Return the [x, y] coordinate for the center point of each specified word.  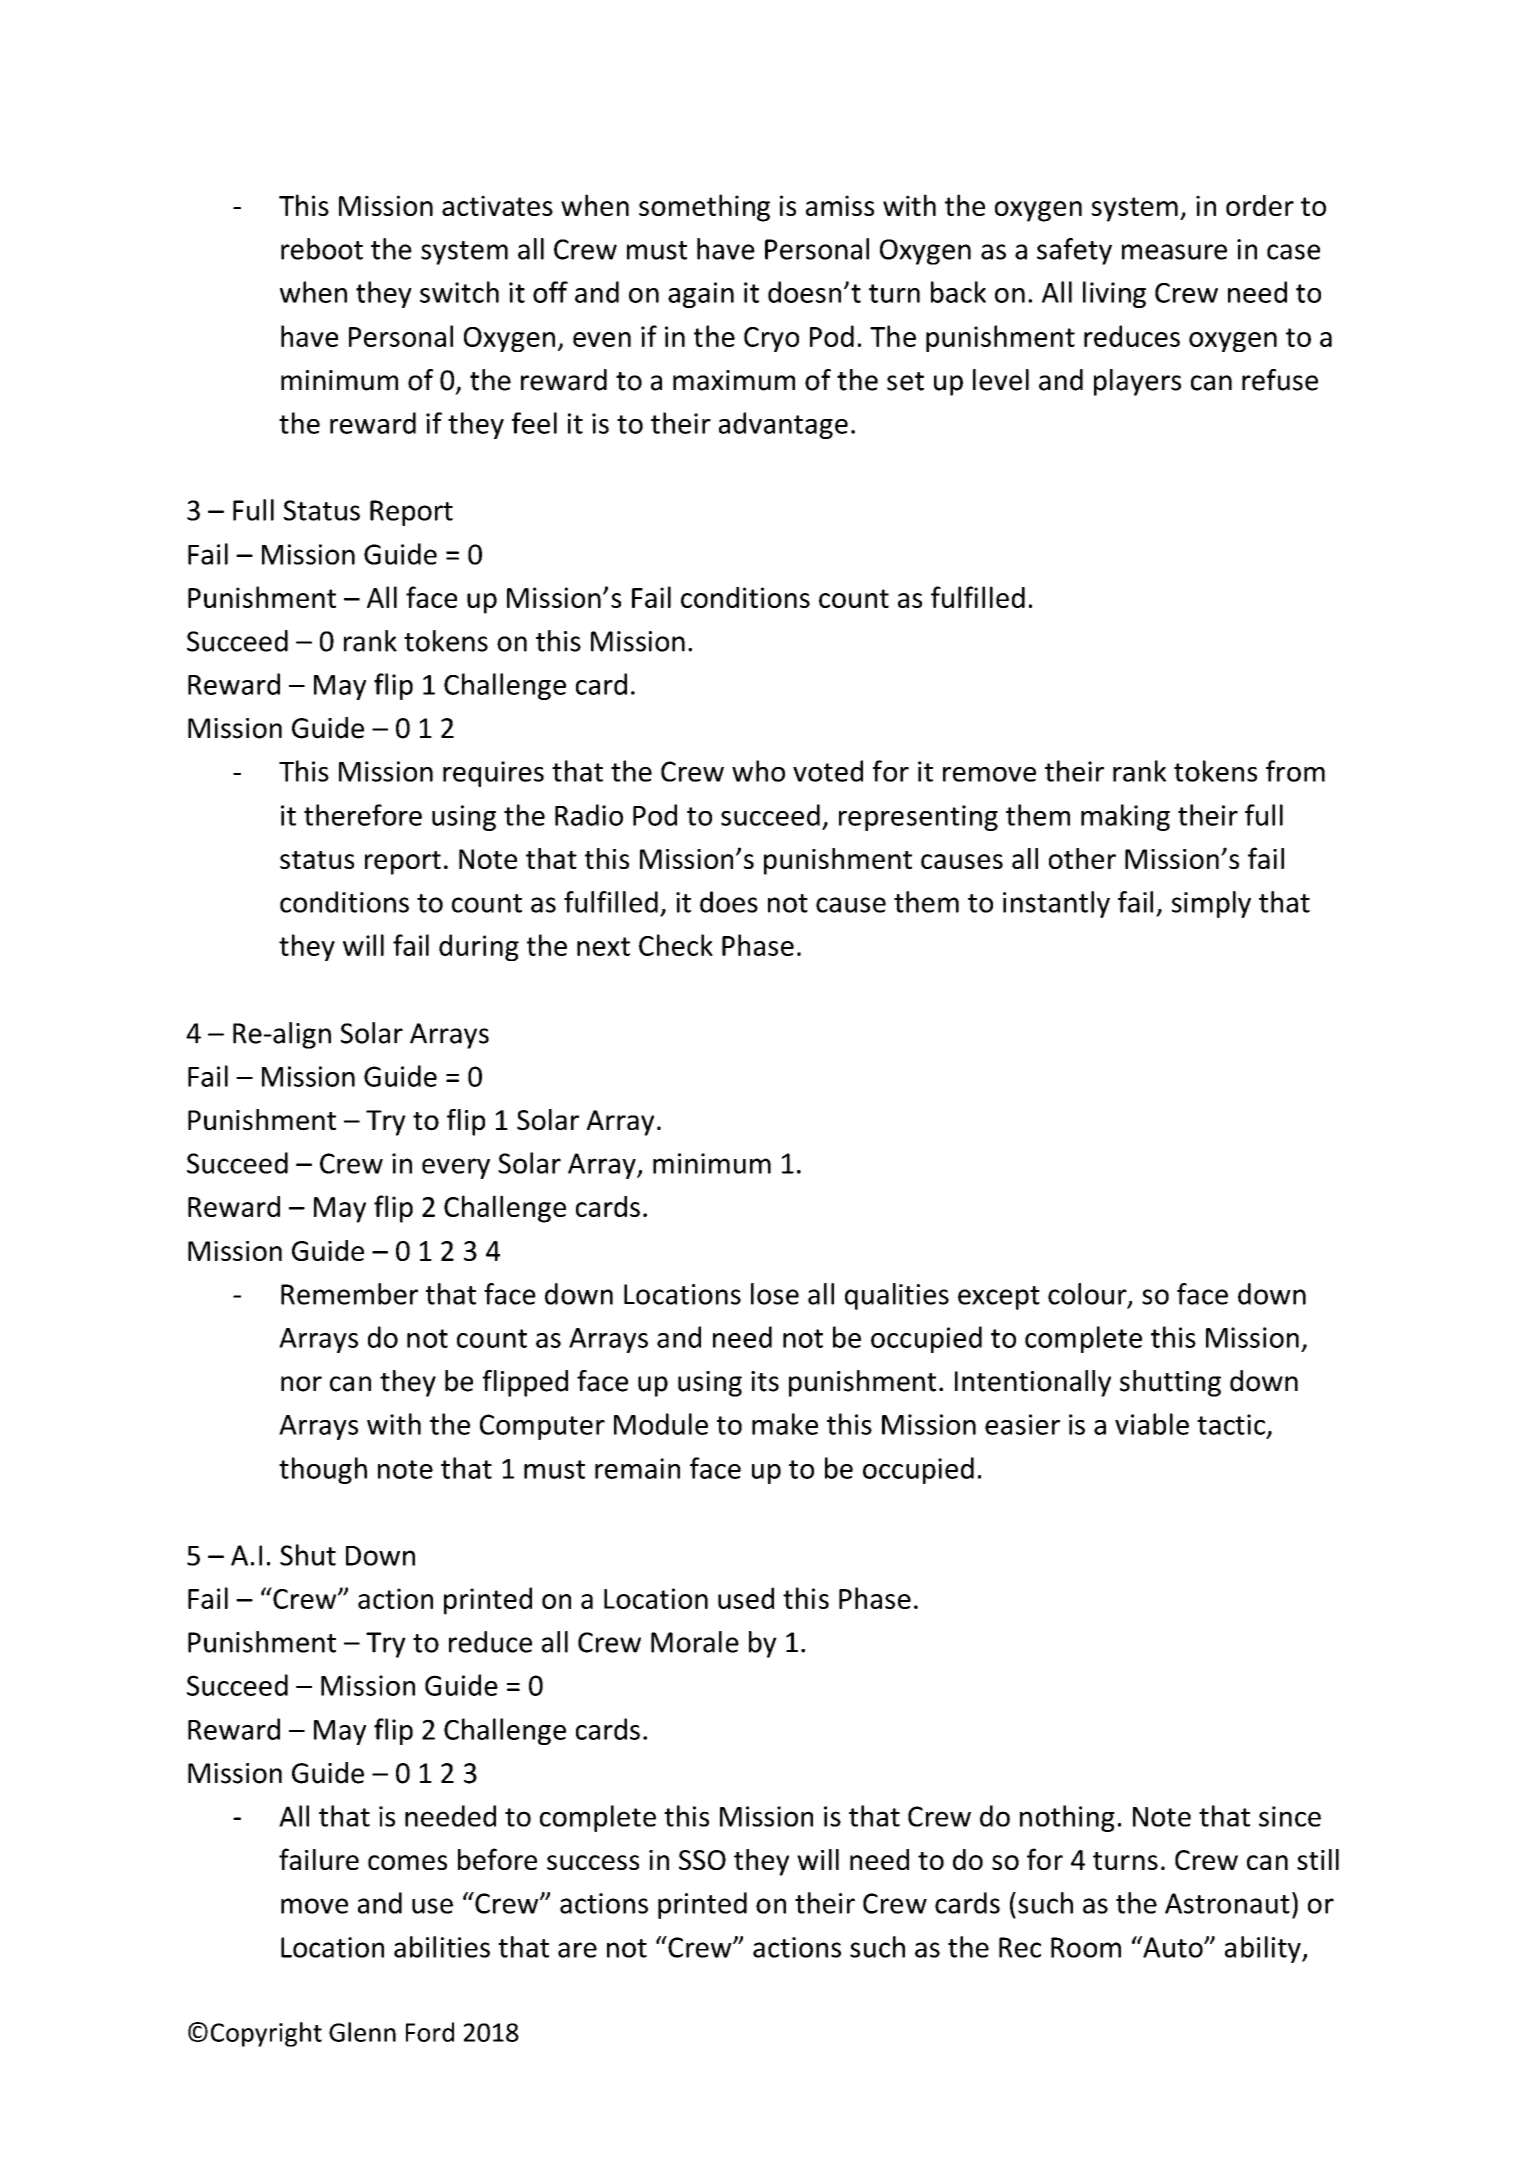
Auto [1173, 1947]
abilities [442, 1947]
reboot [322, 249]
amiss [840, 205]
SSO [702, 1860]
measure [1174, 252]
